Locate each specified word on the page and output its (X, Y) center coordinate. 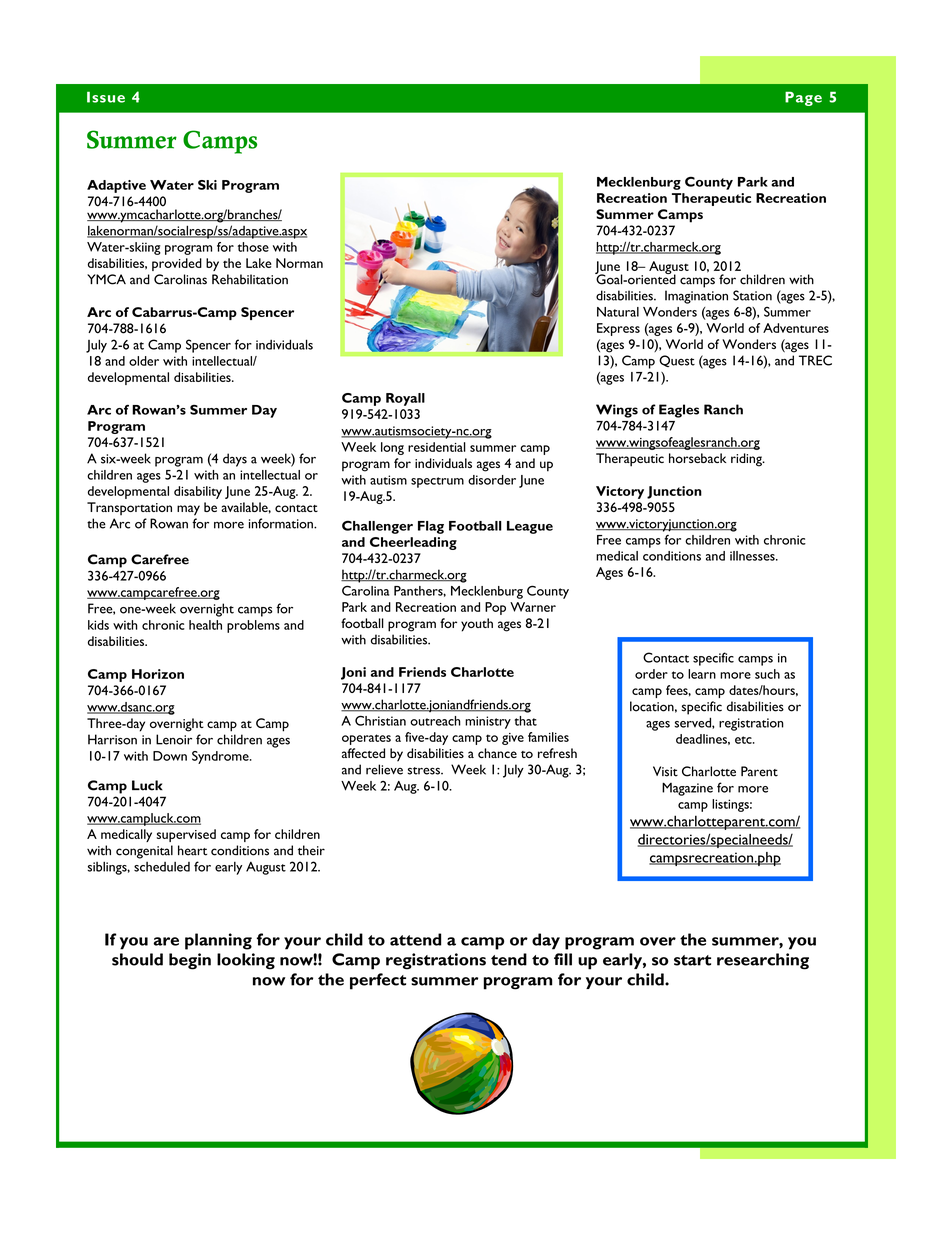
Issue (106, 97)
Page (803, 98)
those (253, 247)
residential (437, 447)
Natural (618, 312)
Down (170, 756)
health (205, 625)
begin (190, 961)
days (235, 460)
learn (702, 674)
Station (752, 295)
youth (477, 625)
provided (177, 264)
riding (747, 460)
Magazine (687, 789)
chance (497, 753)
